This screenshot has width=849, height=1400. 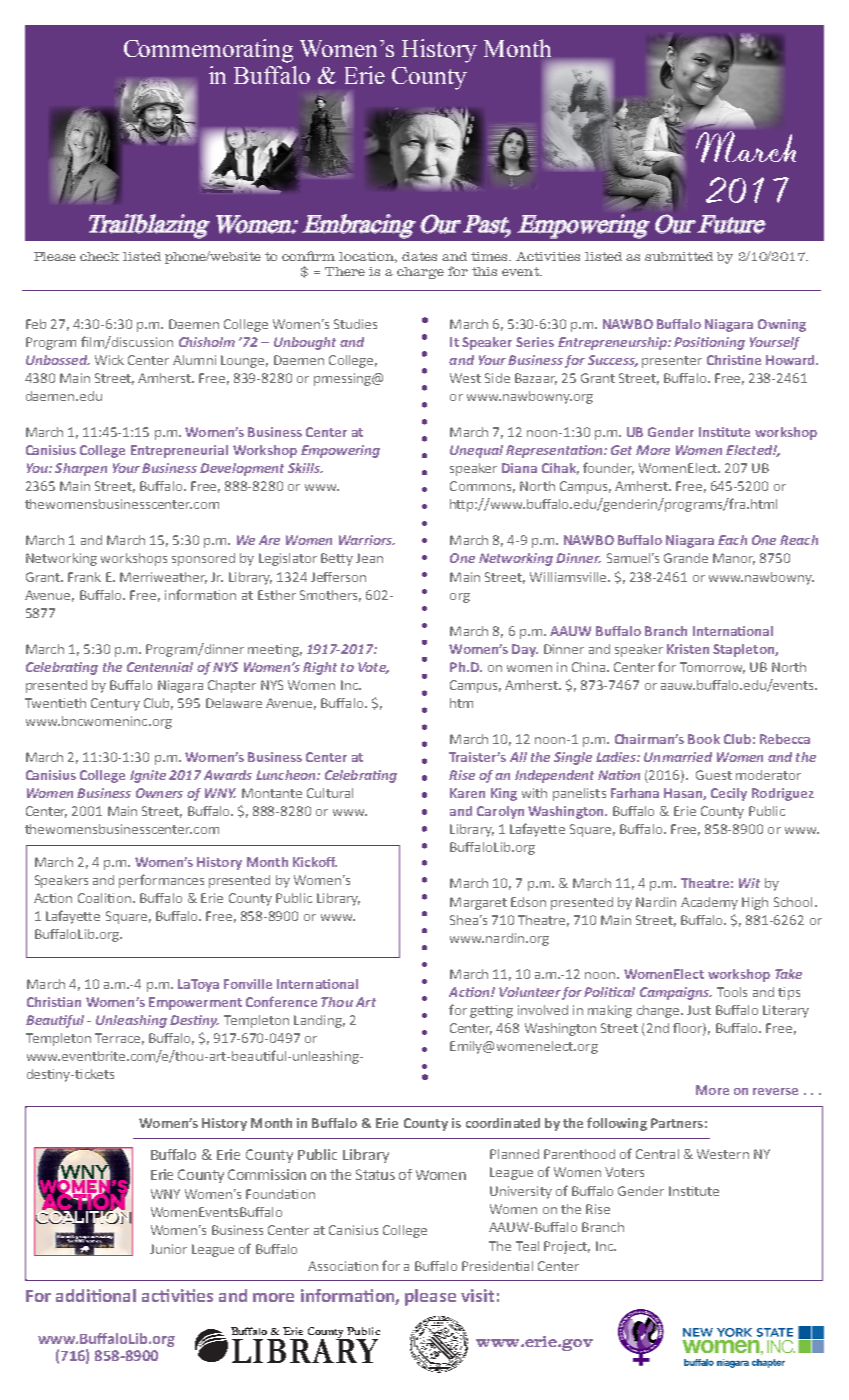 What do you see at coordinates (208, 51) in the screenshot?
I see `Commemorating` at bounding box center [208, 51].
